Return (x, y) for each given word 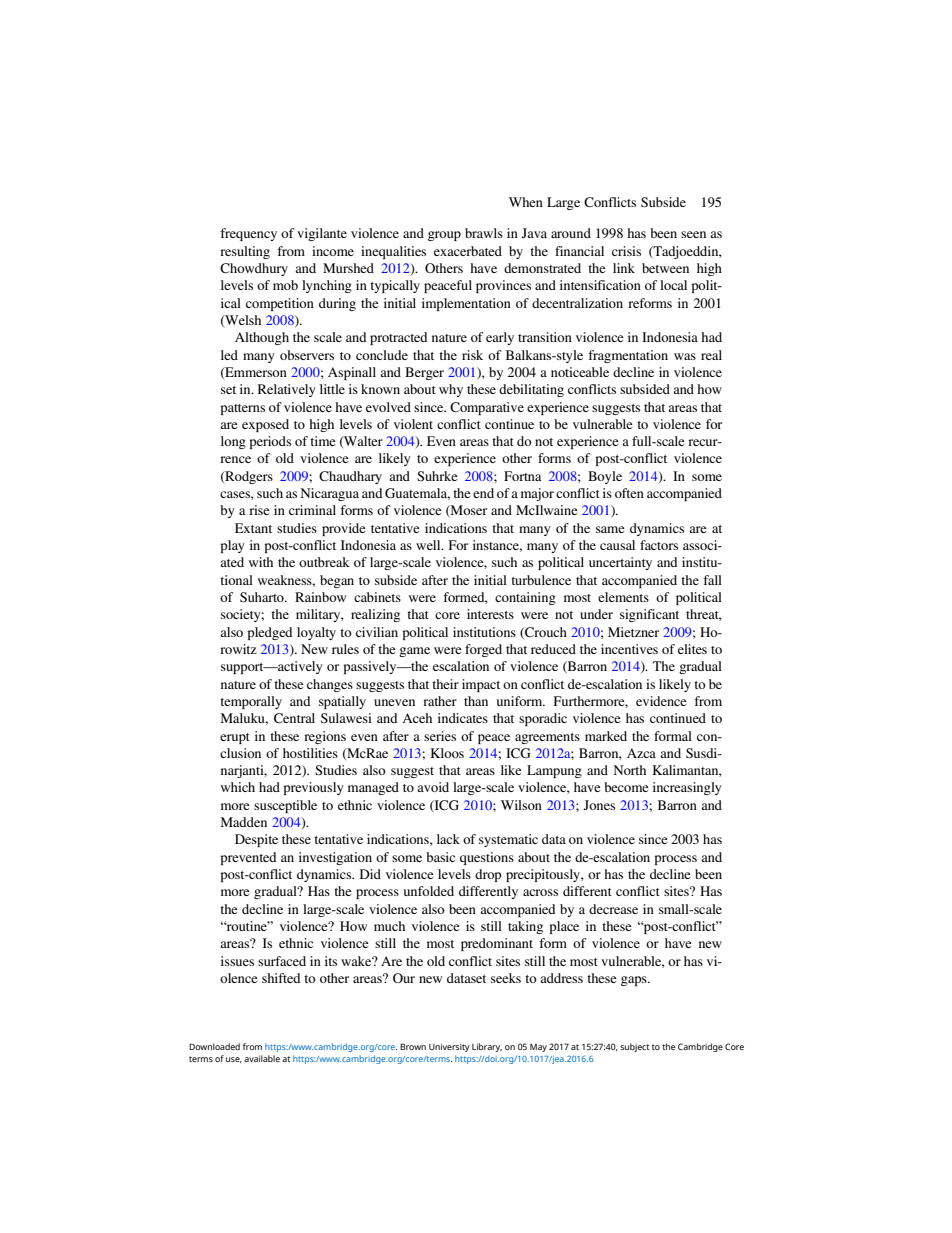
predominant (497, 944)
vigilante (322, 234)
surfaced (282, 961)
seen (693, 234)
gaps (635, 981)
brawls (484, 233)
